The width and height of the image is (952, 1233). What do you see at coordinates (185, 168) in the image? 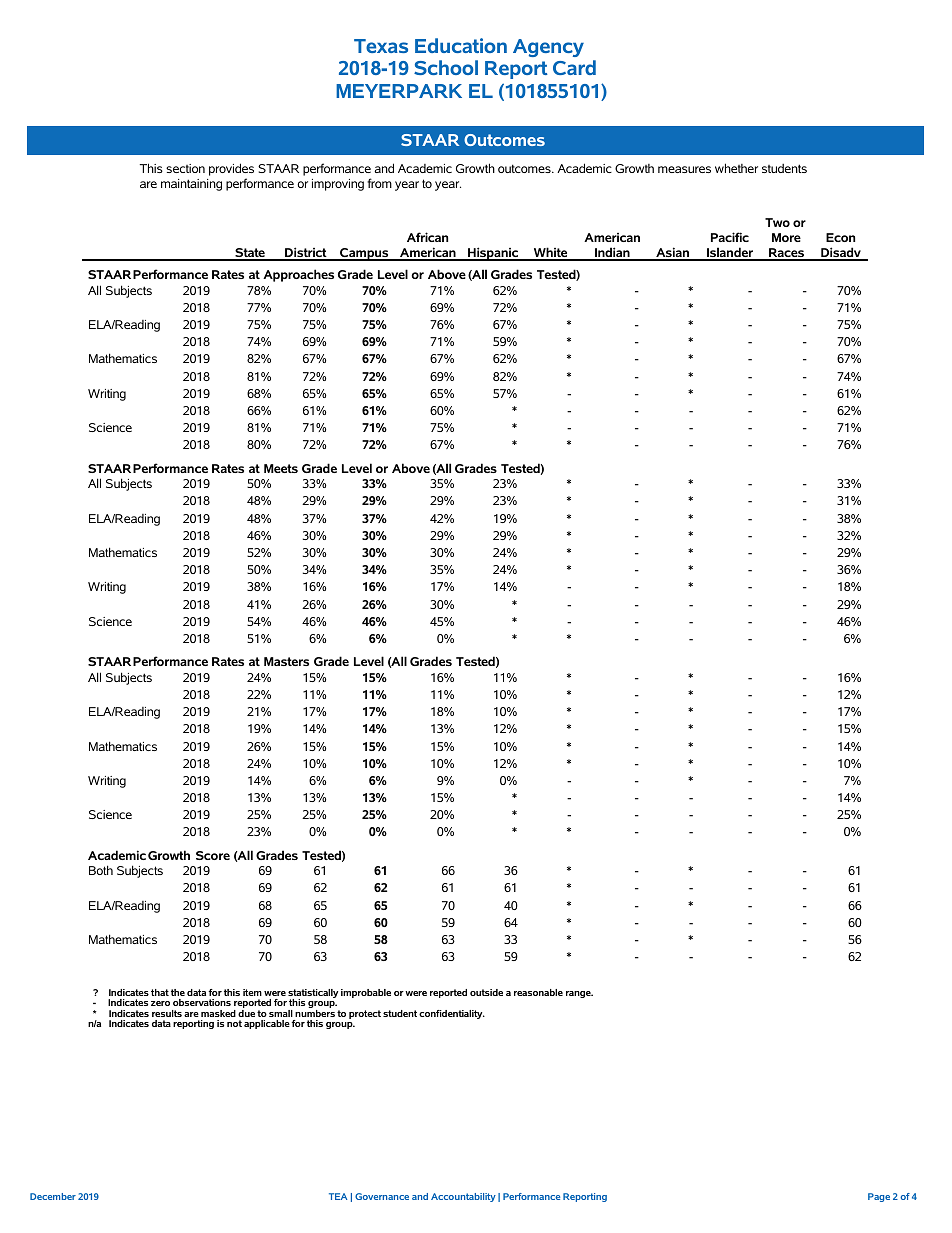
I see `section` at bounding box center [185, 168].
